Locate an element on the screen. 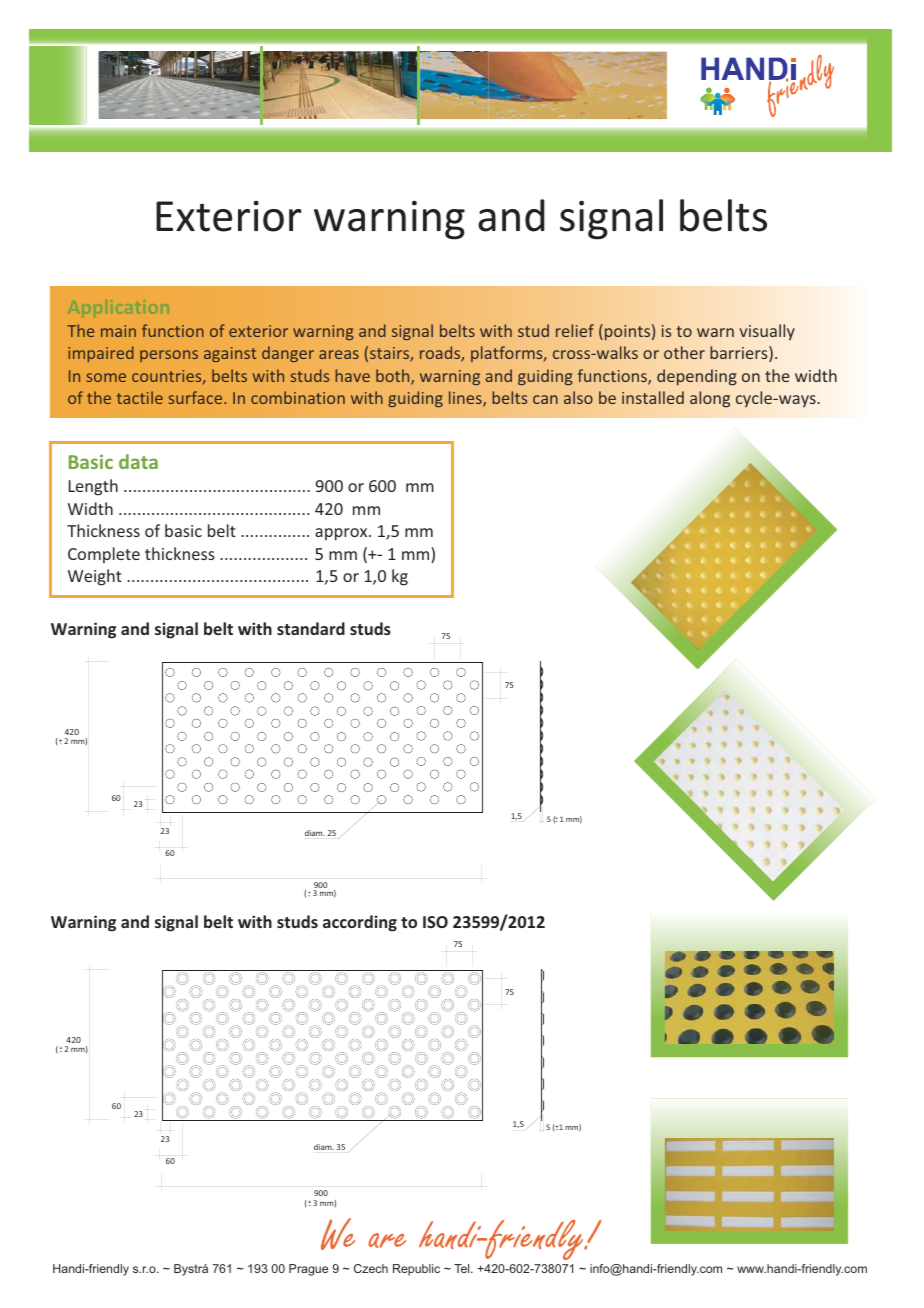  Czech is located at coordinates (371, 1268).
